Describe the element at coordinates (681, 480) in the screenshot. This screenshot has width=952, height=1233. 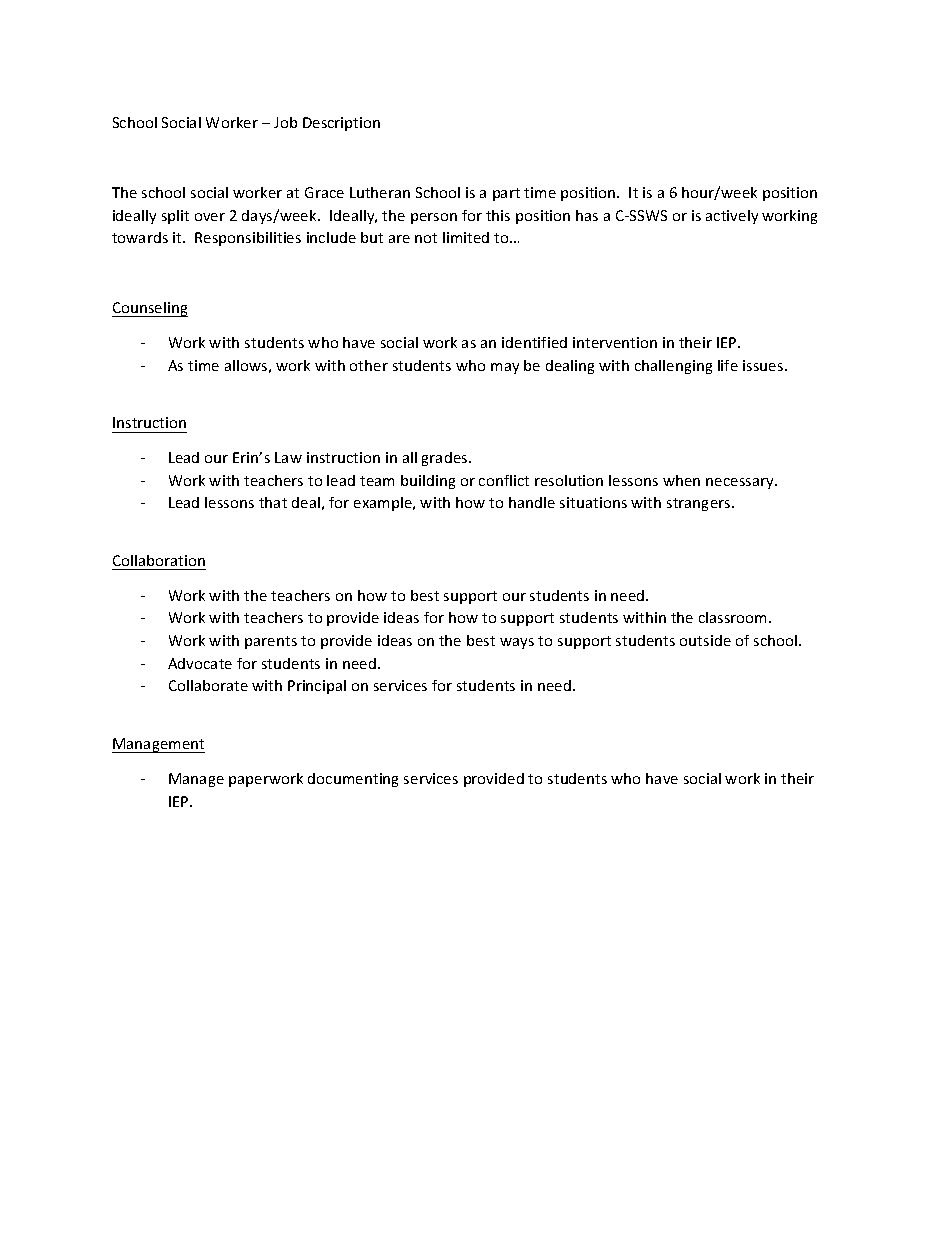
I see `when` at that location.
